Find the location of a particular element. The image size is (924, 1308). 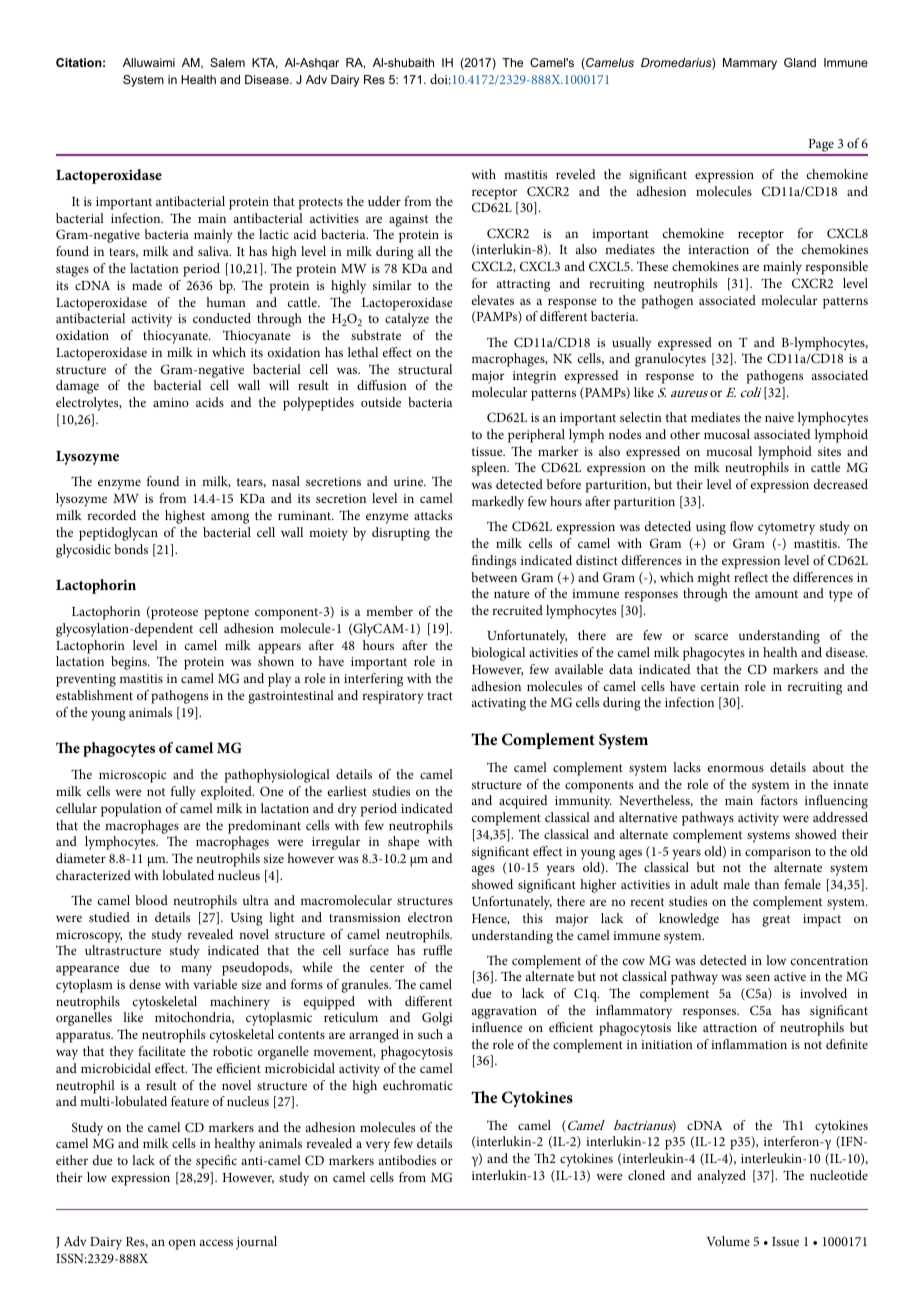

reveled is located at coordinates (576, 174).
